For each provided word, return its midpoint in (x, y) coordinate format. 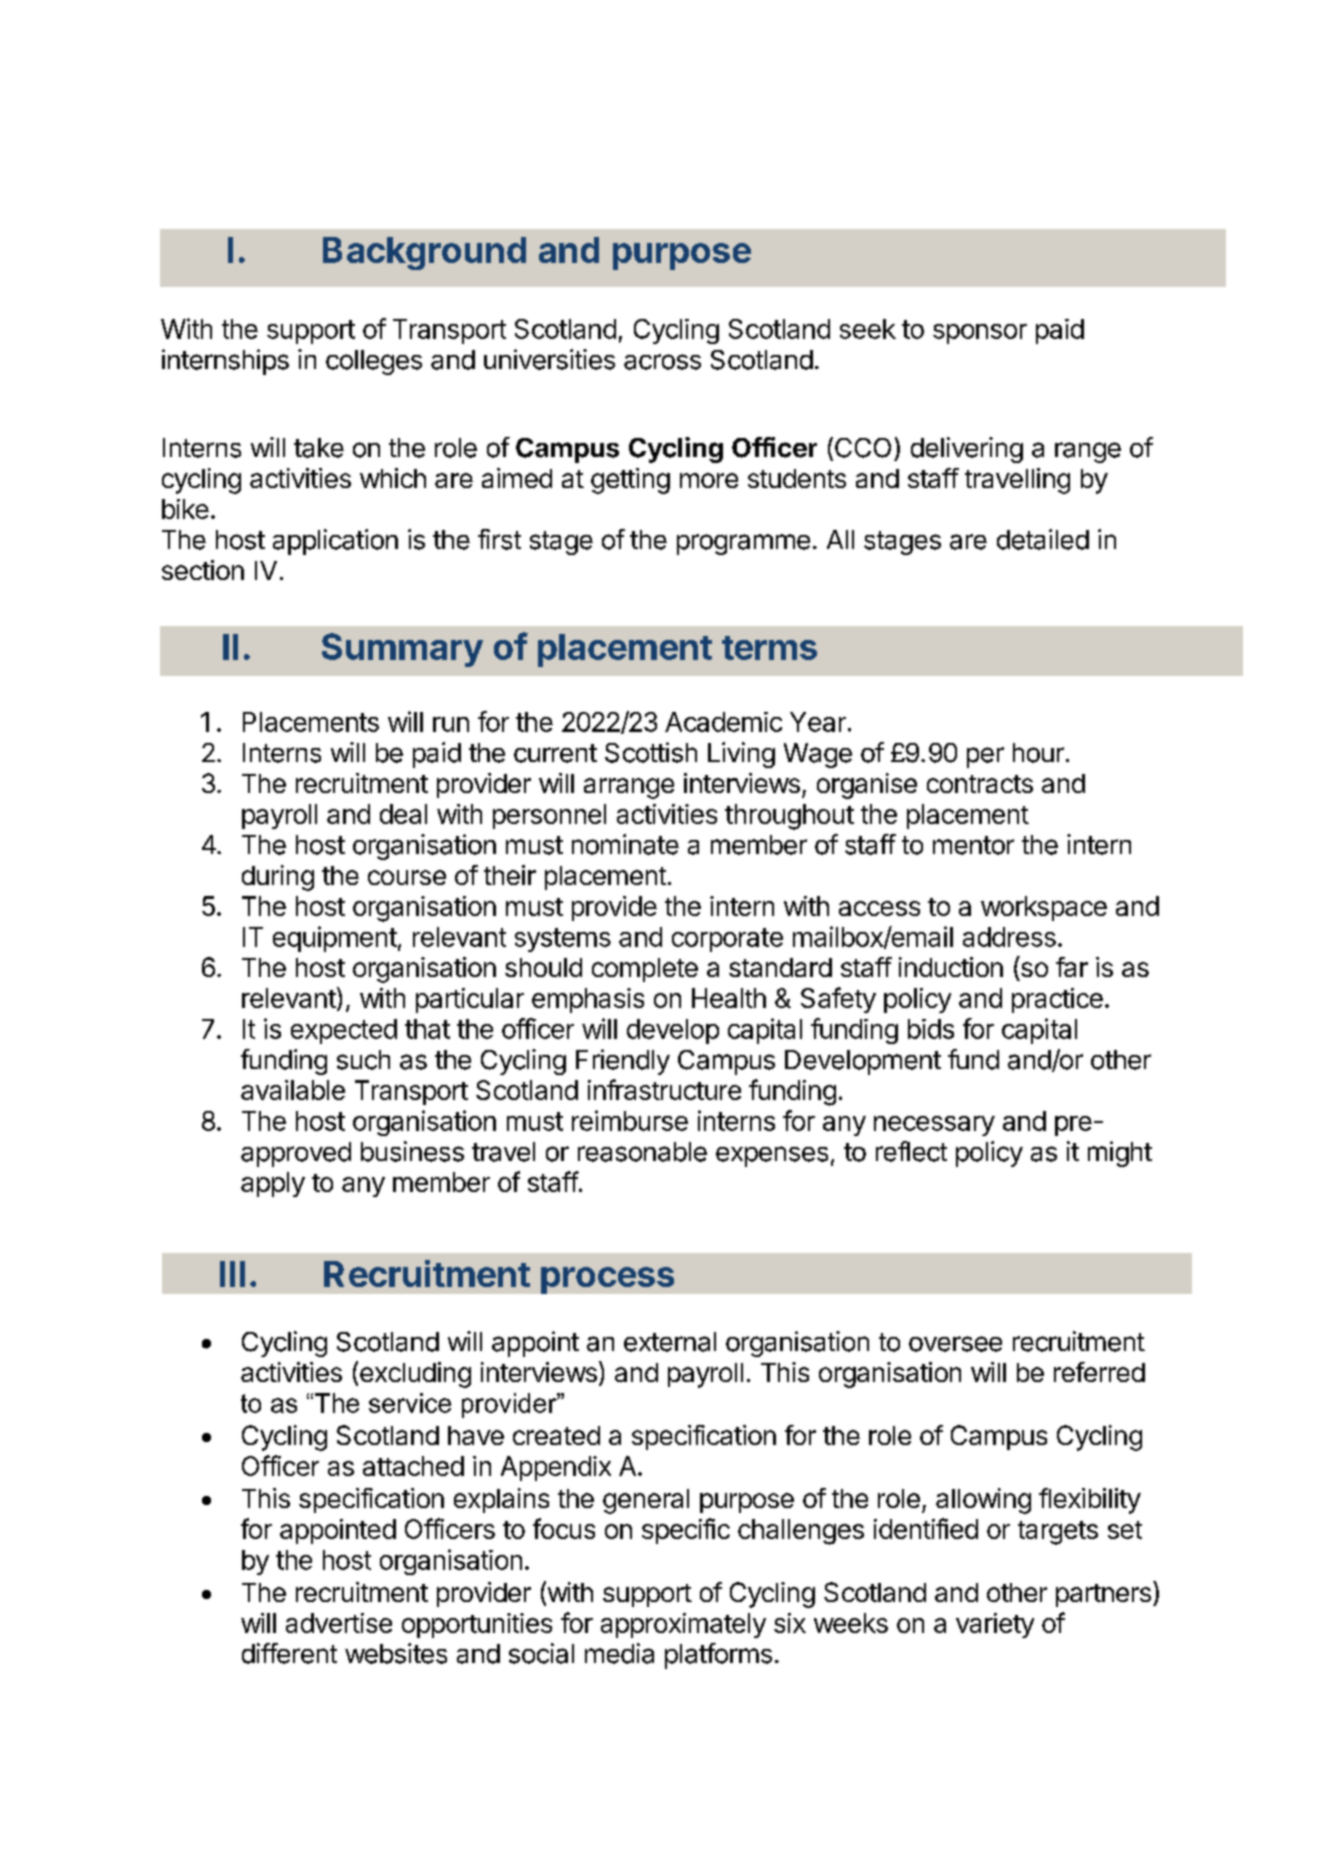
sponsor (980, 334)
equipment (335, 939)
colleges (374, 362)
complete (645, 970)
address (1009, 937)
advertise (339, 1623)
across (662, 362)
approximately (683, 1625)
